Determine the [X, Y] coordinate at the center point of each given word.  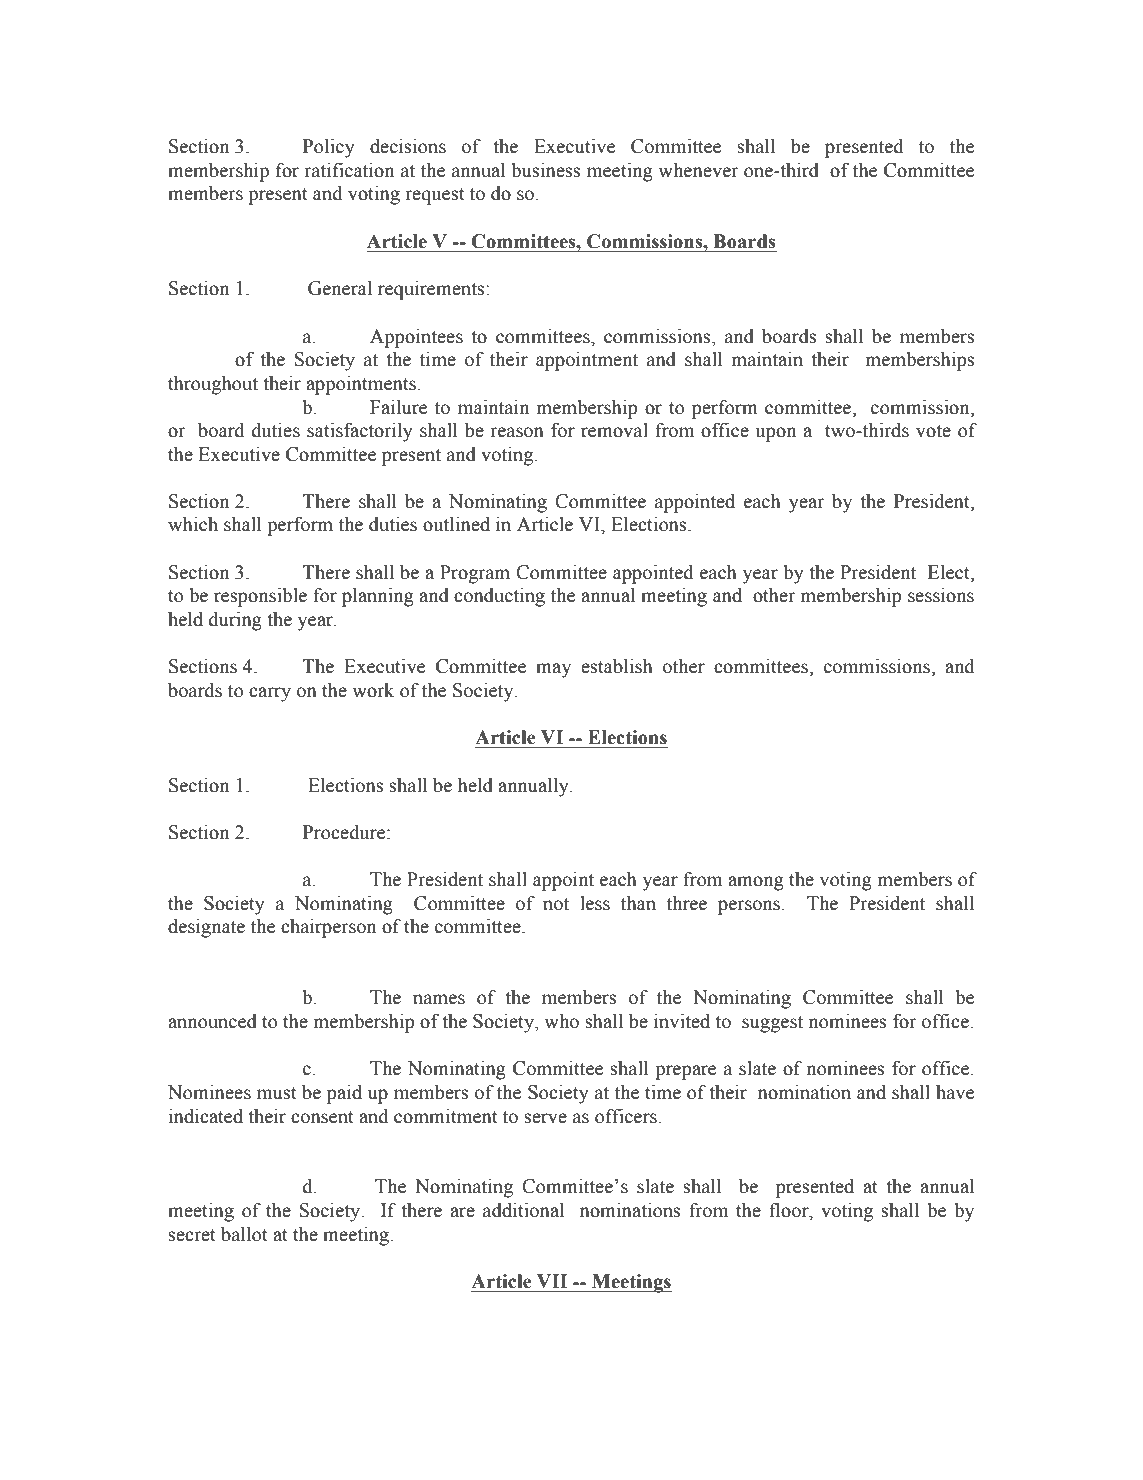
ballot [244, 1234]
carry [270, 694]
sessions [941, 595]
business [546, 170]
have [955, 1092]
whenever [698, 170]
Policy [329, 148]
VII [552, 1281]
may [553, 670]
